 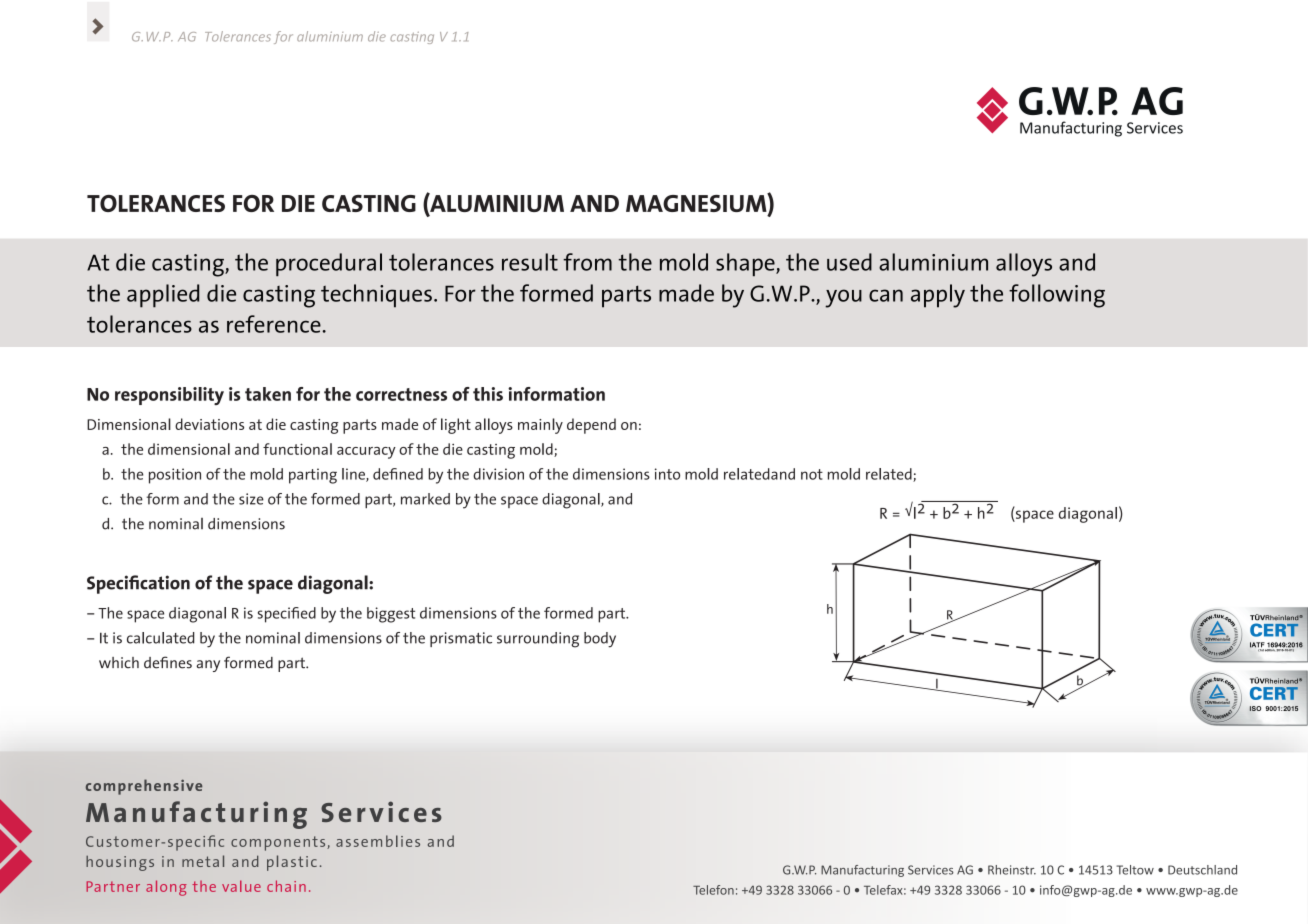 What do you see at coordinates (1202, 870) in the page?
I see `Deutschland` at bounding box center [1202, 870].
